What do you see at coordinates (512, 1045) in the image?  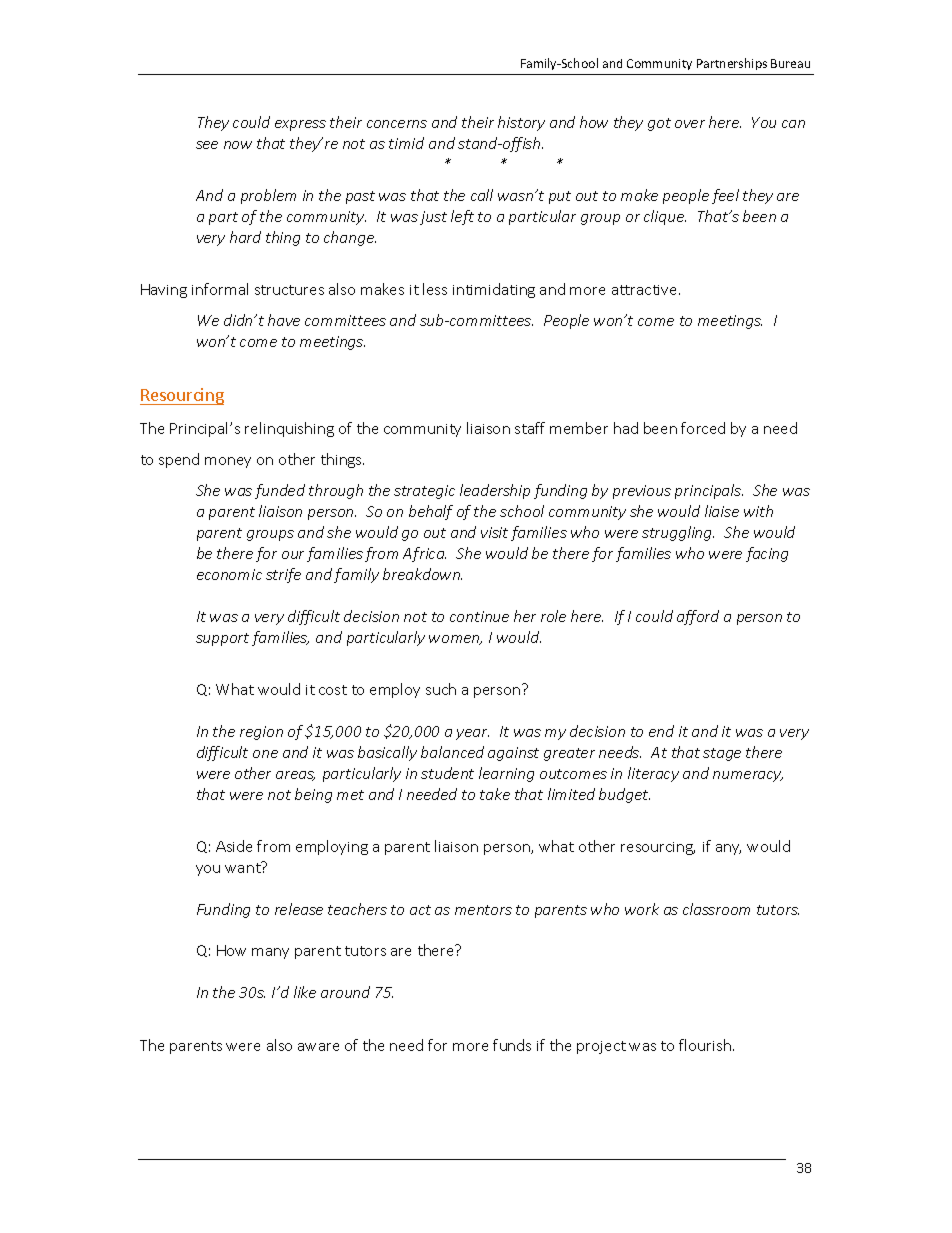 I see `funds` at bounding box center [512, 1045].
